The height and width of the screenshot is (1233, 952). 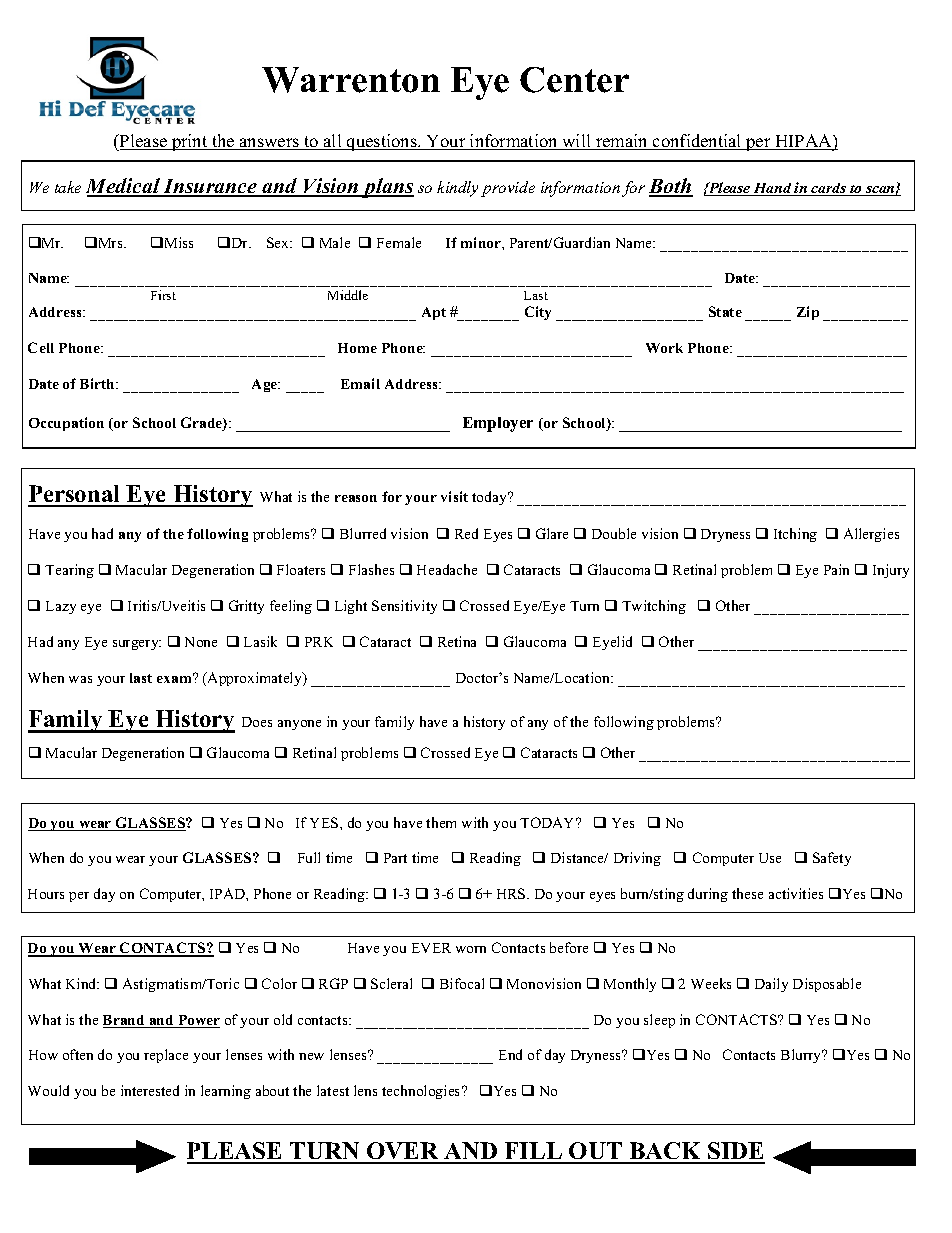 I want to click on print, so click(x=190, y=142).
